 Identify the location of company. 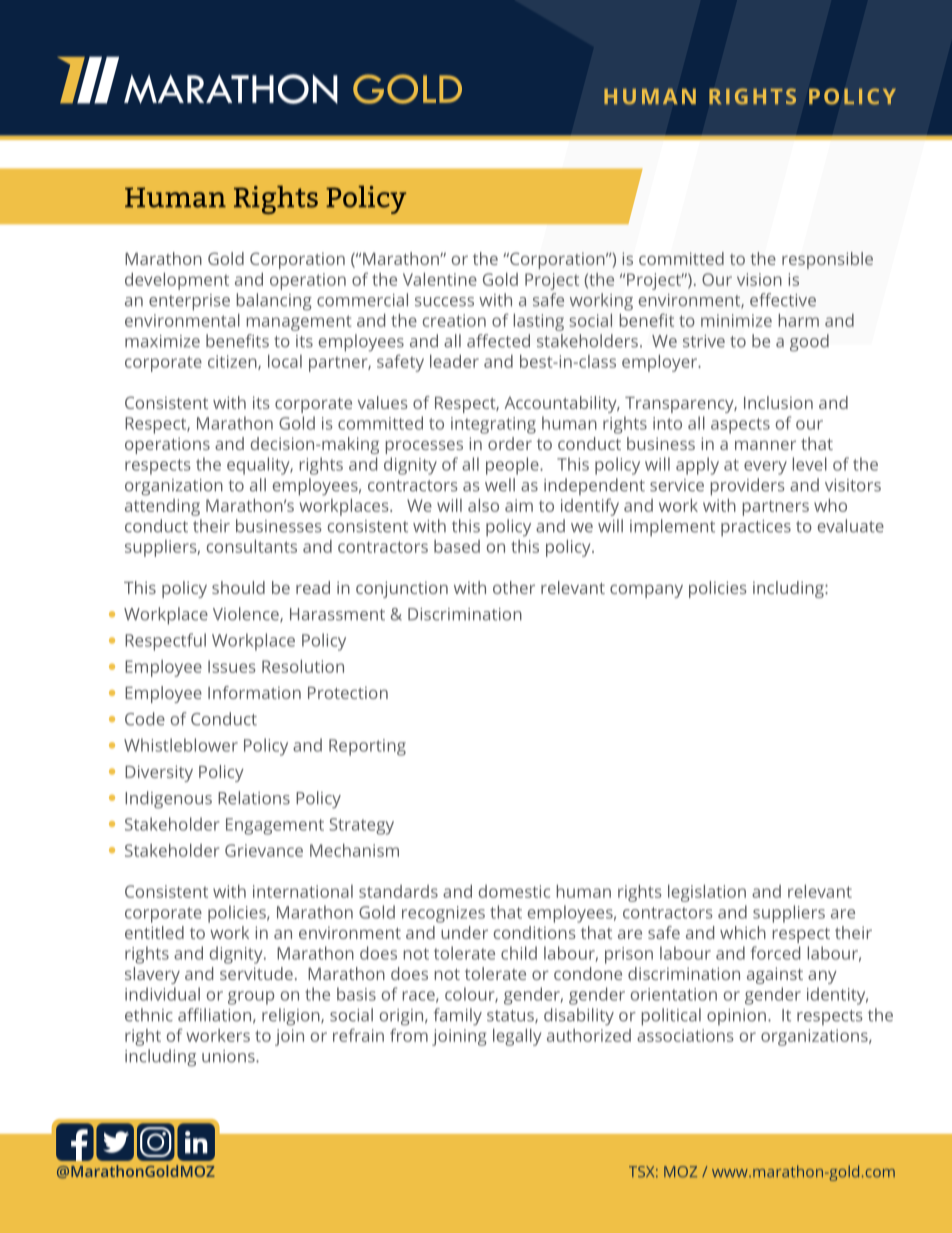
(646, 591).
